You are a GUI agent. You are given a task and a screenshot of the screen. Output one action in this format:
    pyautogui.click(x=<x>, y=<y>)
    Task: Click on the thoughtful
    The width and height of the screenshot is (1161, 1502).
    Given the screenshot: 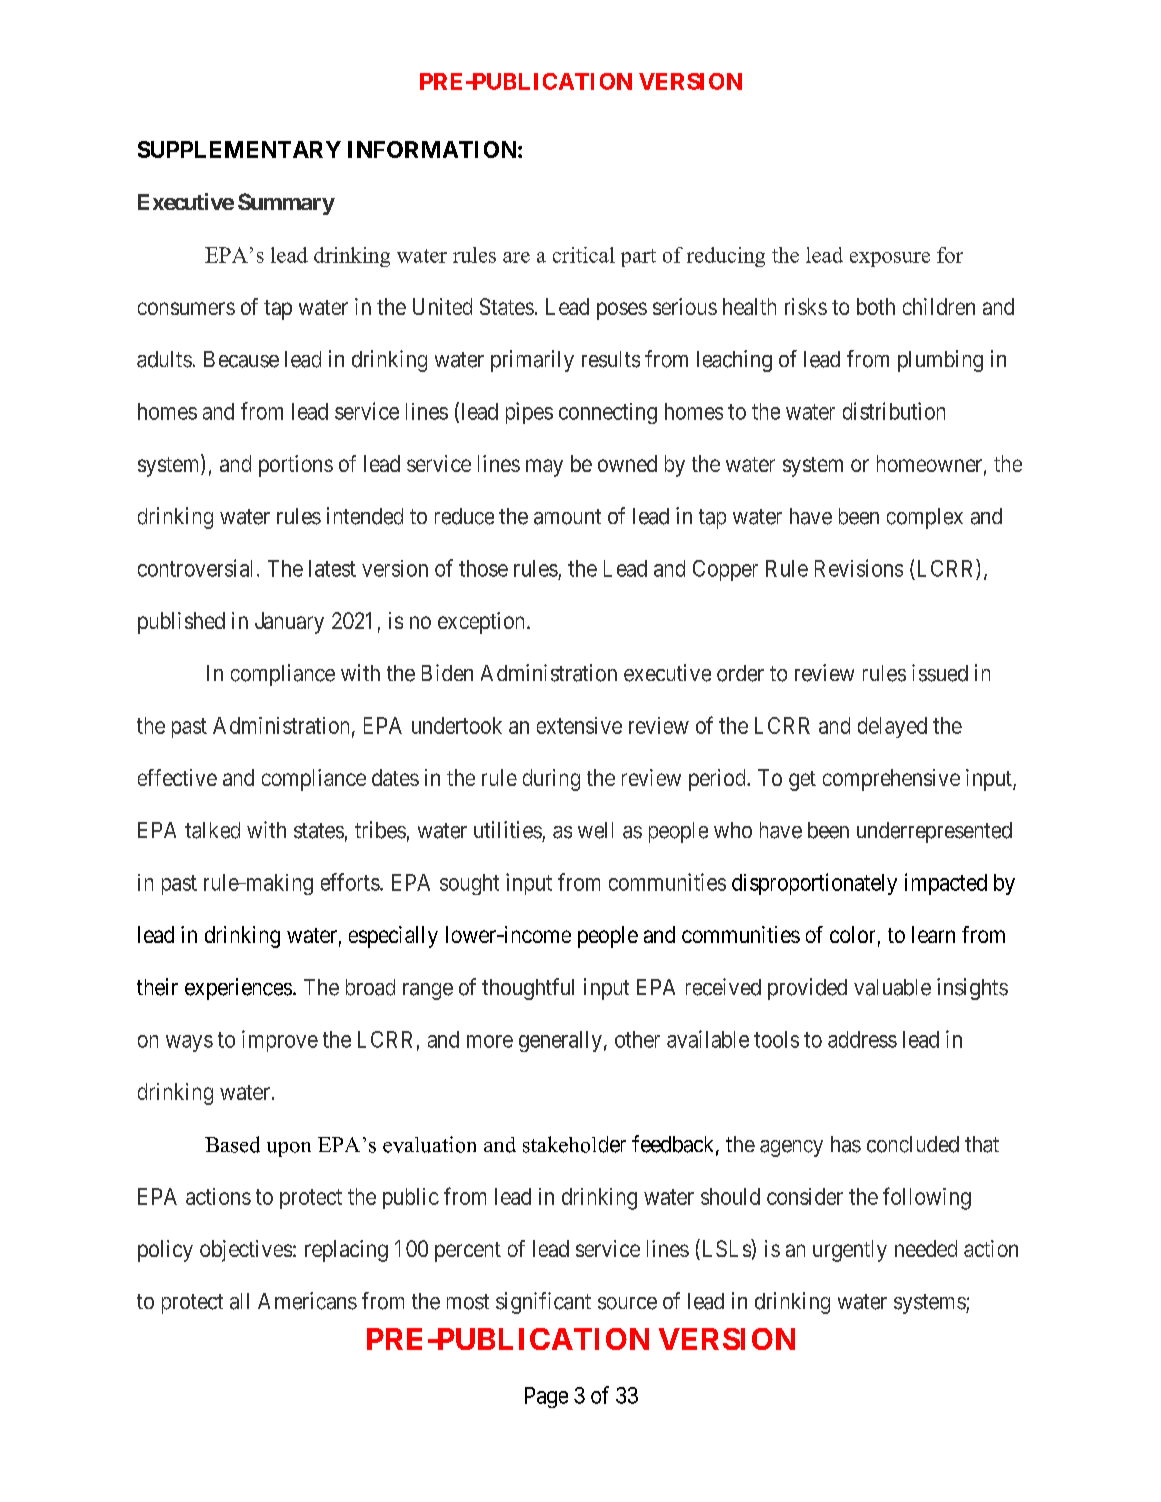 What is the action you would take?
    pyautogui.click(x=528, y=989)
